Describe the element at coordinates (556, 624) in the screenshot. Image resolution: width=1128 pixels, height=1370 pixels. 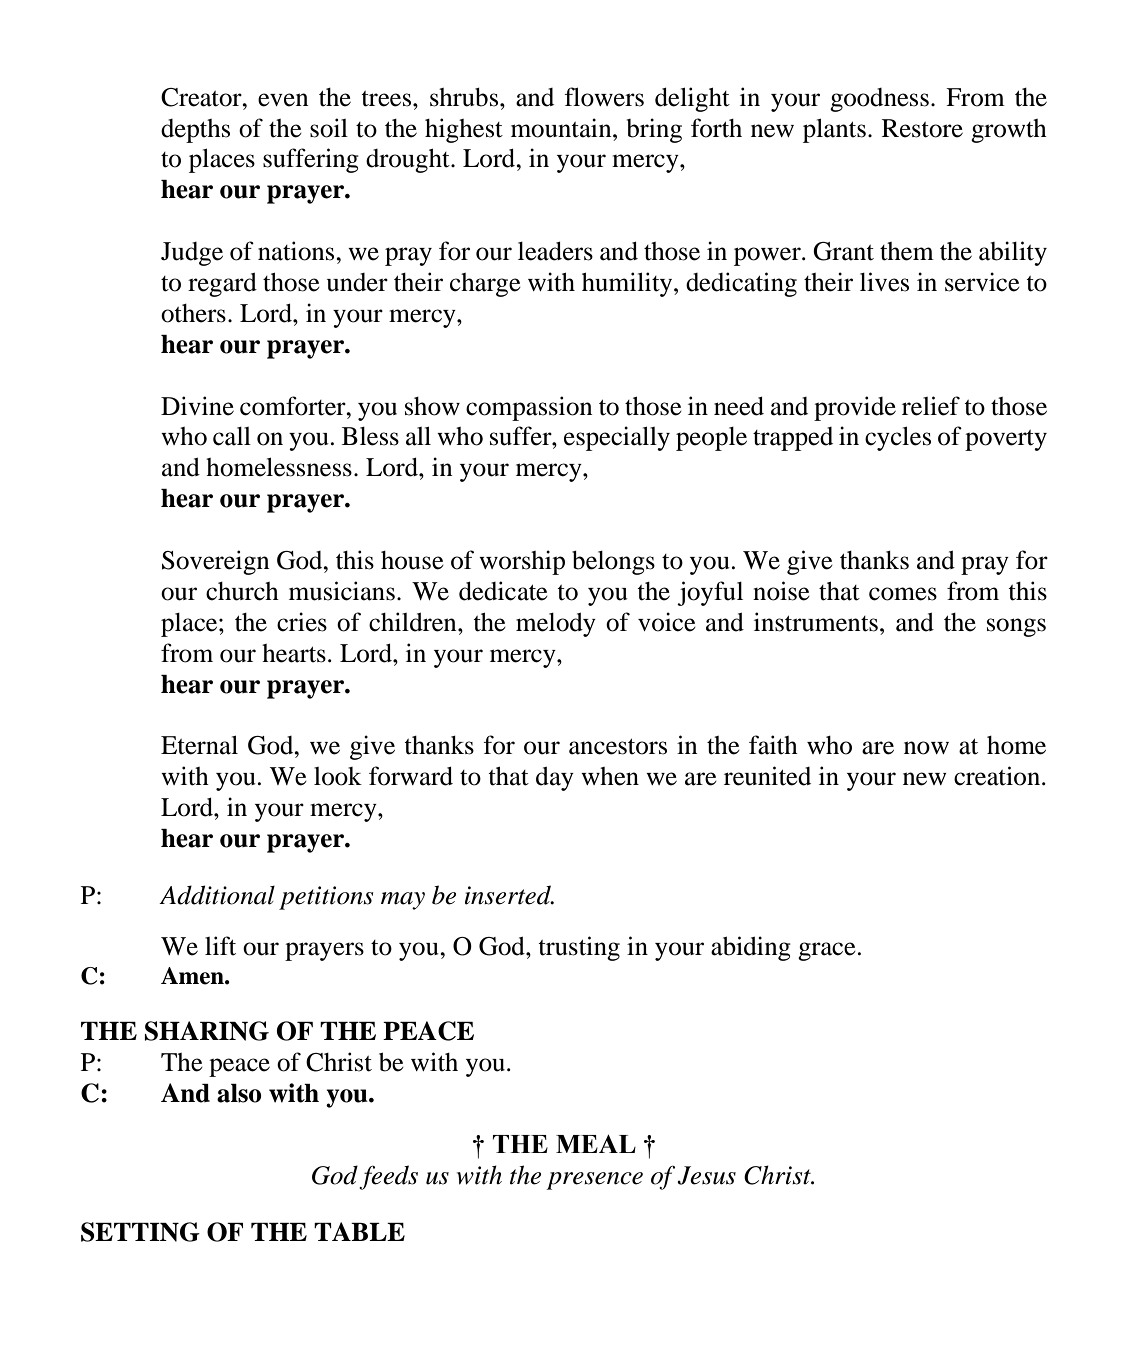
I see `melody` at that location.
